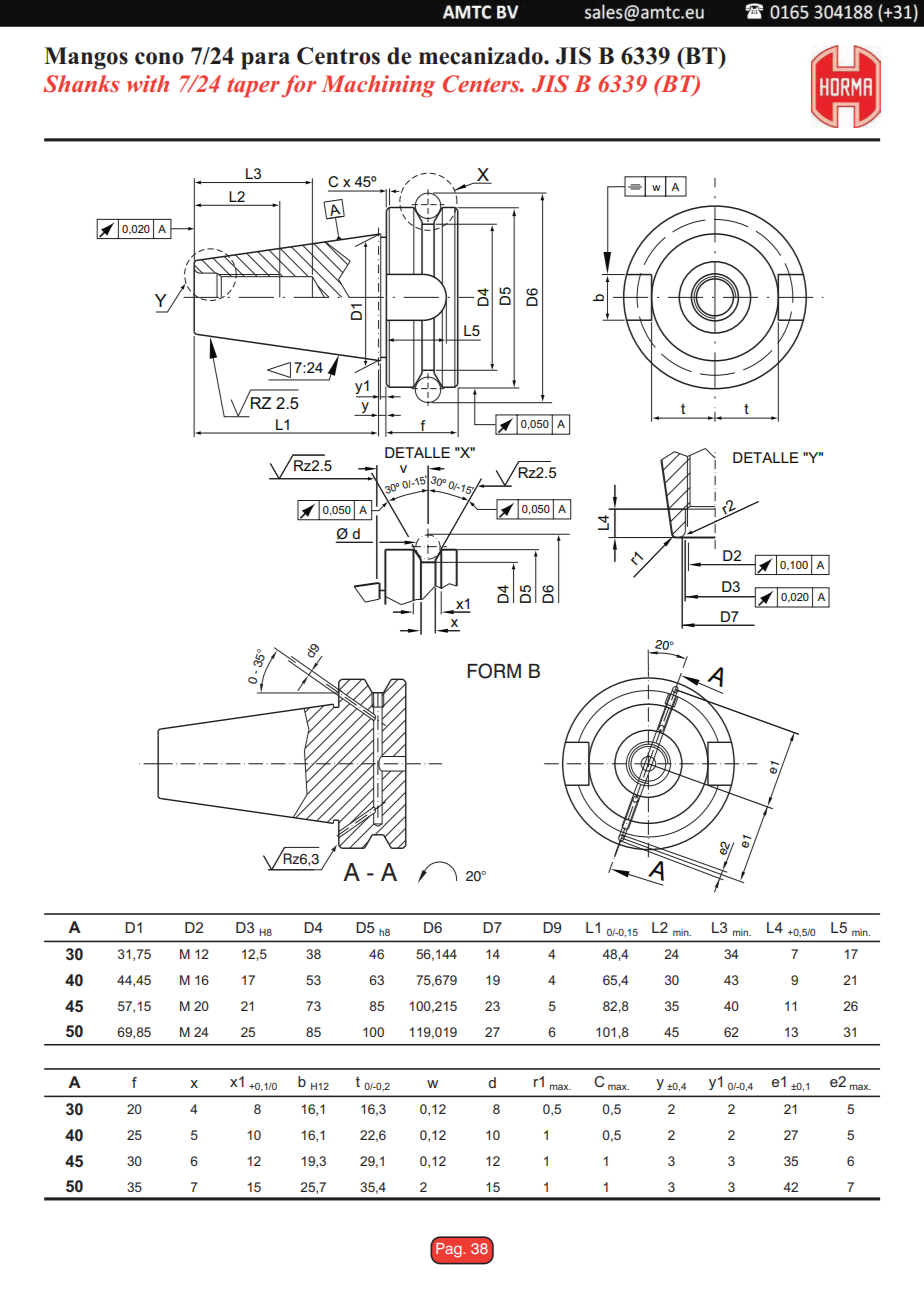  I want to click on FORM, so click(494, 671).
